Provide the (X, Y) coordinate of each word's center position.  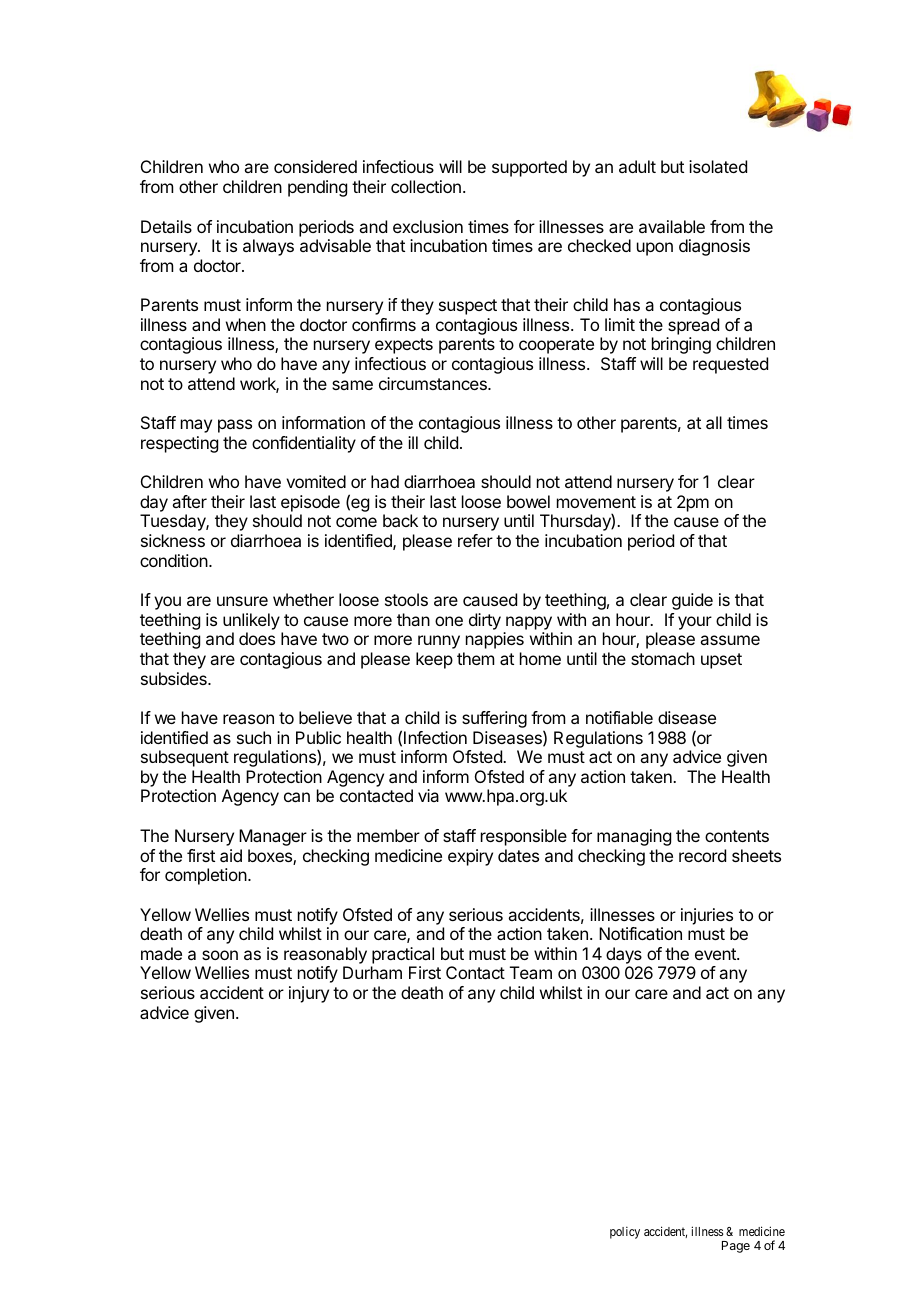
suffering (494, 719)
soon (220, 955)
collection (426, 186)
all (714, 422)
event (716, 954)
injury (309, 994)
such (254, 737)
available (672, 226)
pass (235, 426)
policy (625, 1232)
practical (403, 955)
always (268, 247)
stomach (663, 658)
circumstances (434, 383)
